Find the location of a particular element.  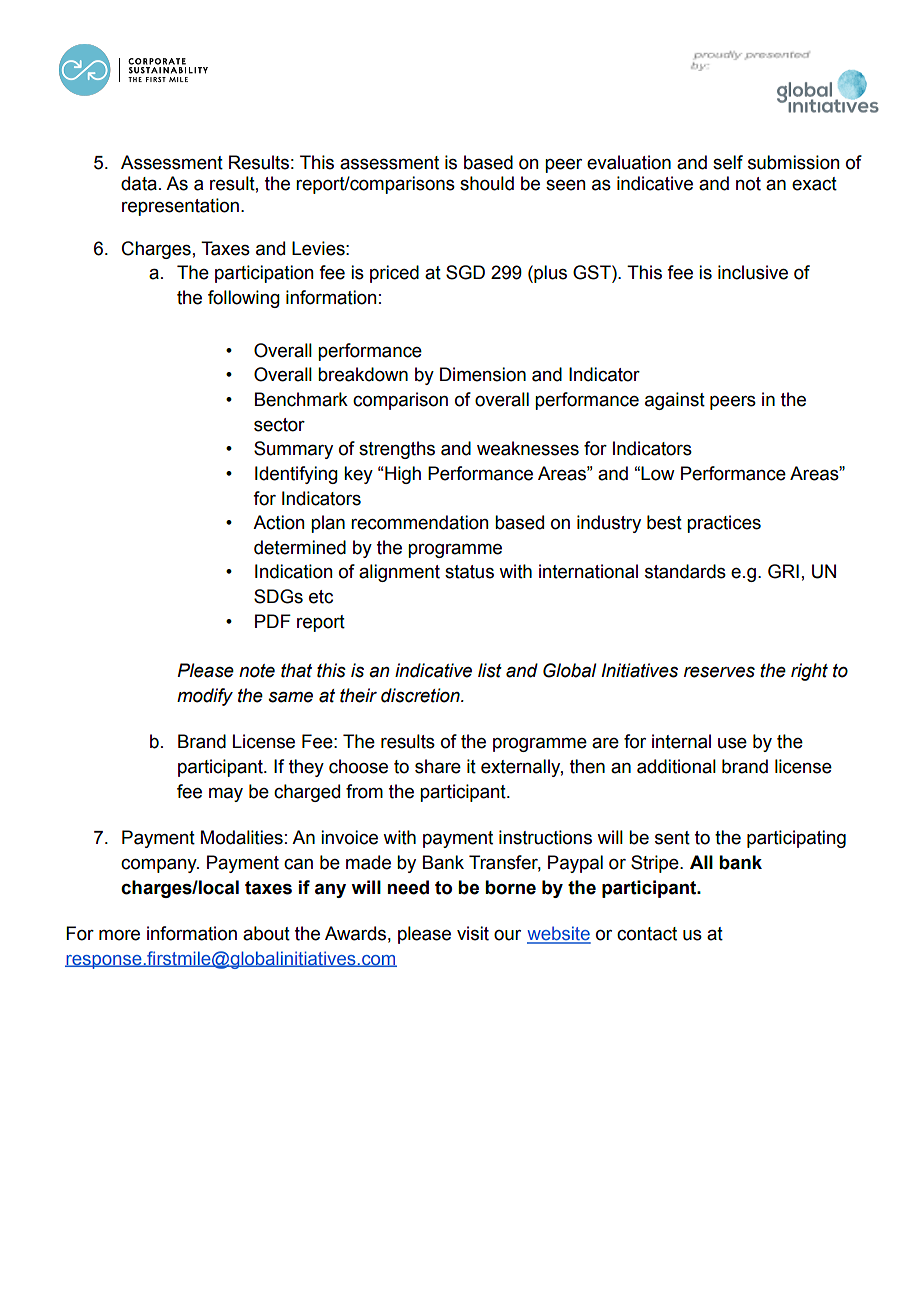

Benchmark is located at coordinates (301, 399).
